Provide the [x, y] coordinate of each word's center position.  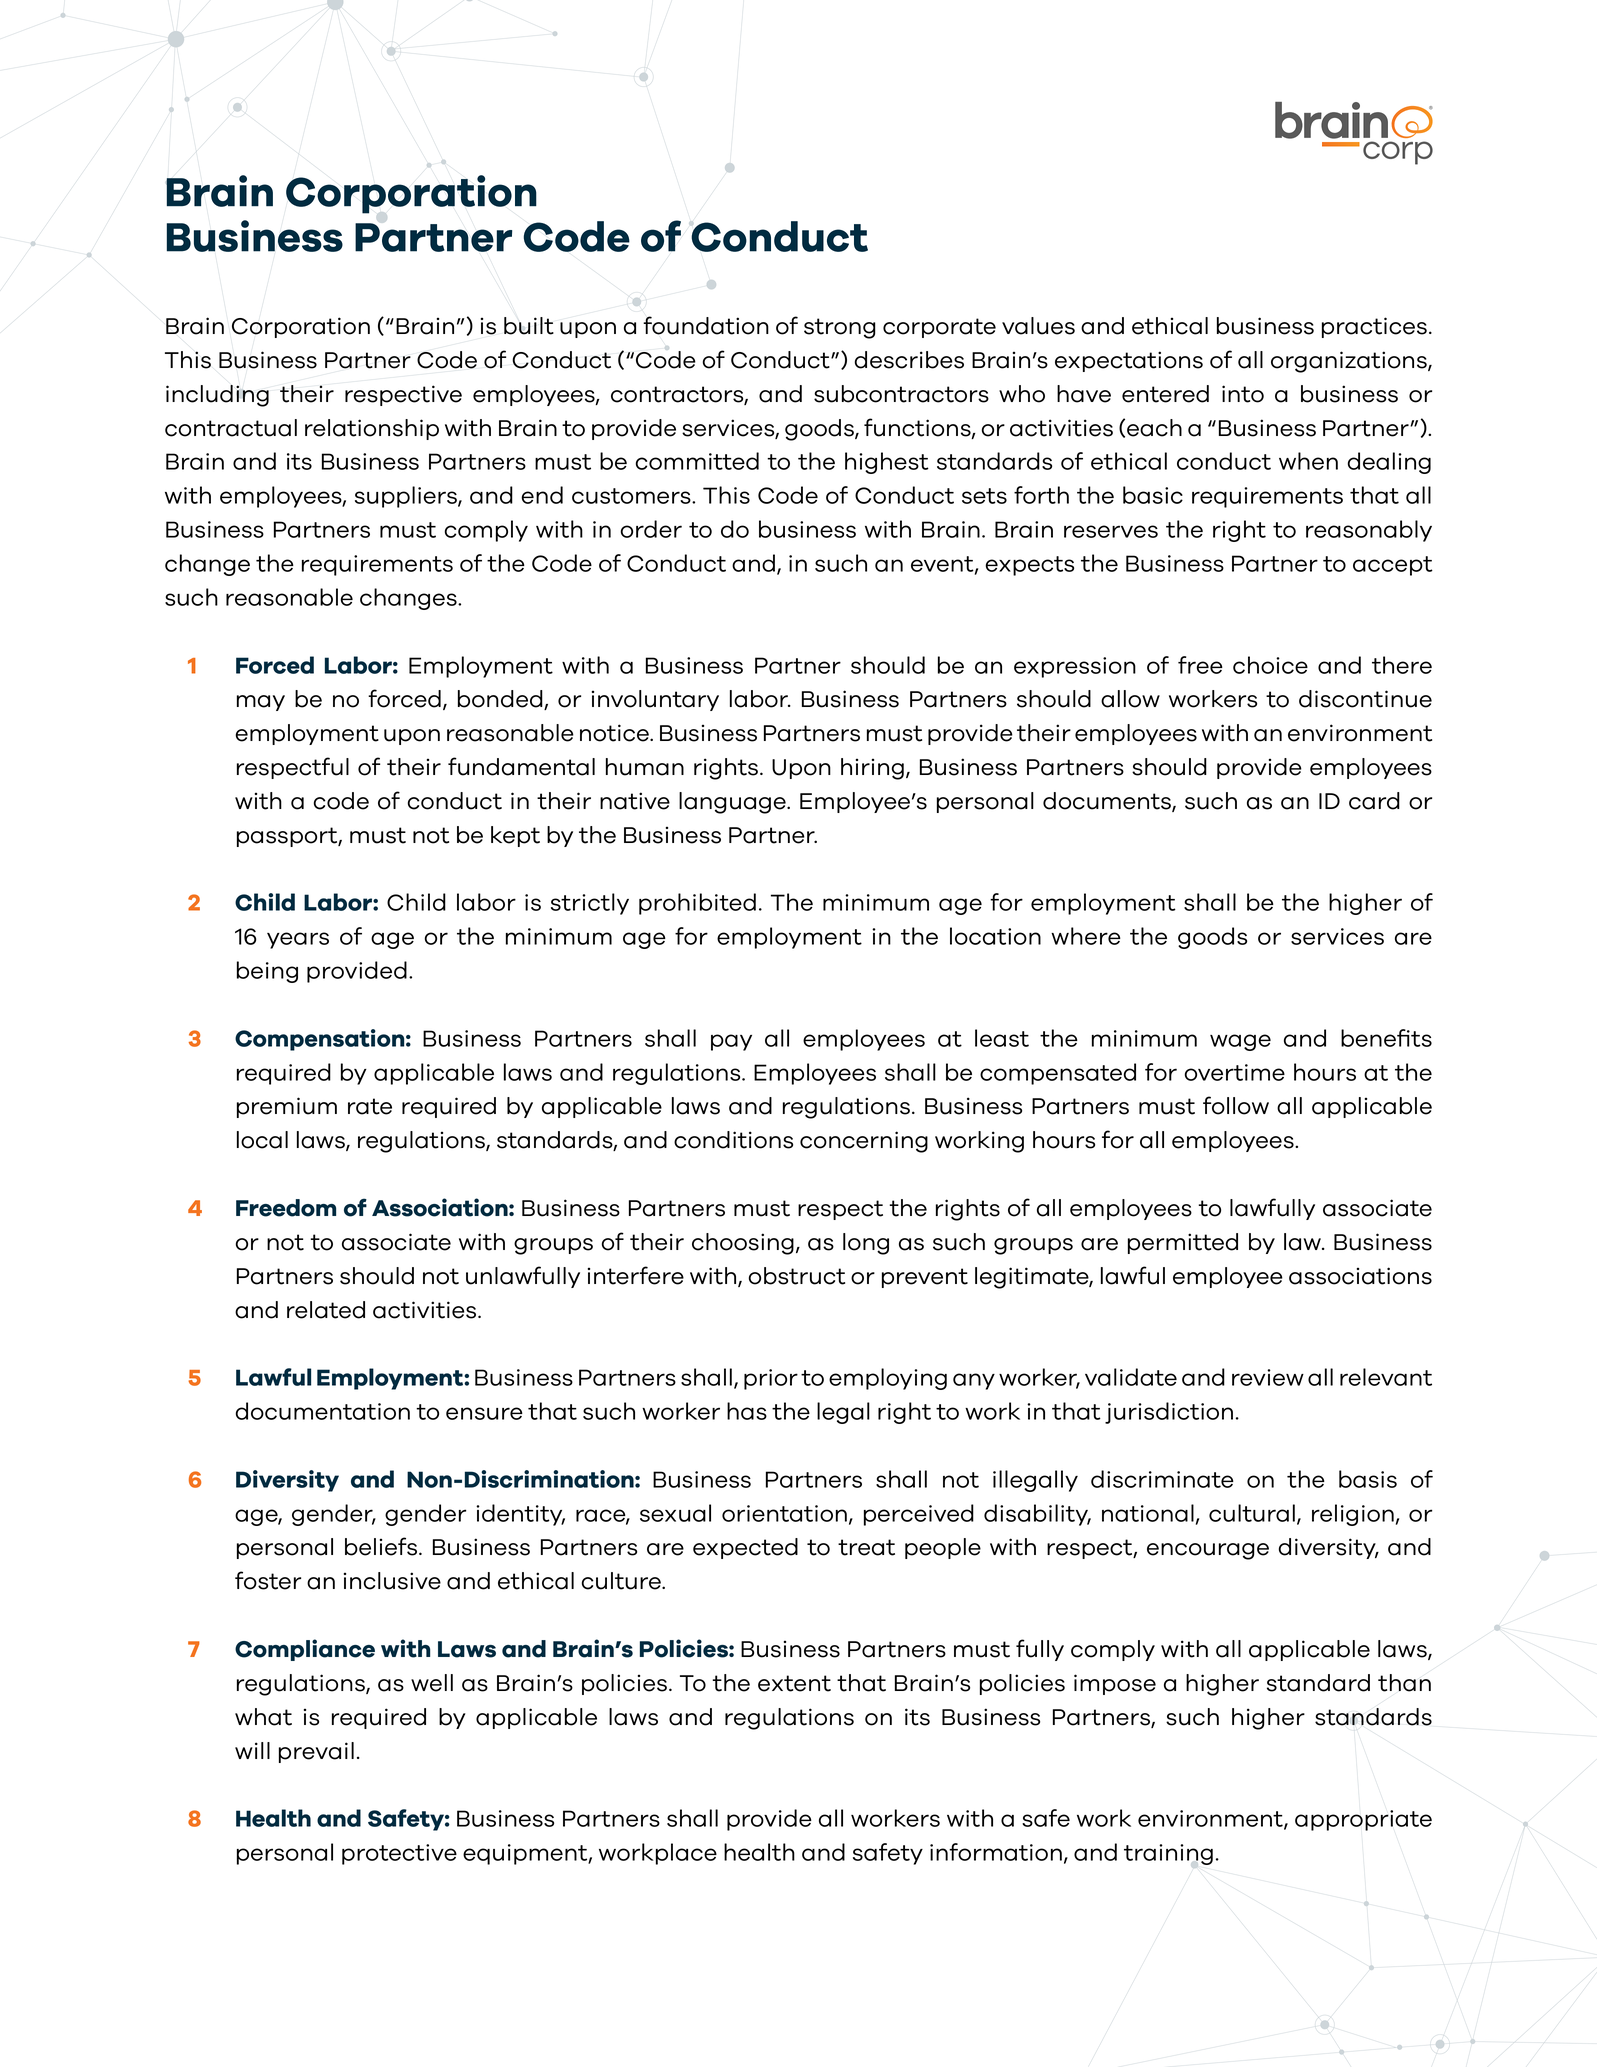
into [1243, 394]
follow [1236, 1105]
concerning [864, 1142]
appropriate [1363, 1820]
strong [840, 328]
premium [287, 1107]
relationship [372, 429]
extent [794, 1683]
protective [399, 1854]
